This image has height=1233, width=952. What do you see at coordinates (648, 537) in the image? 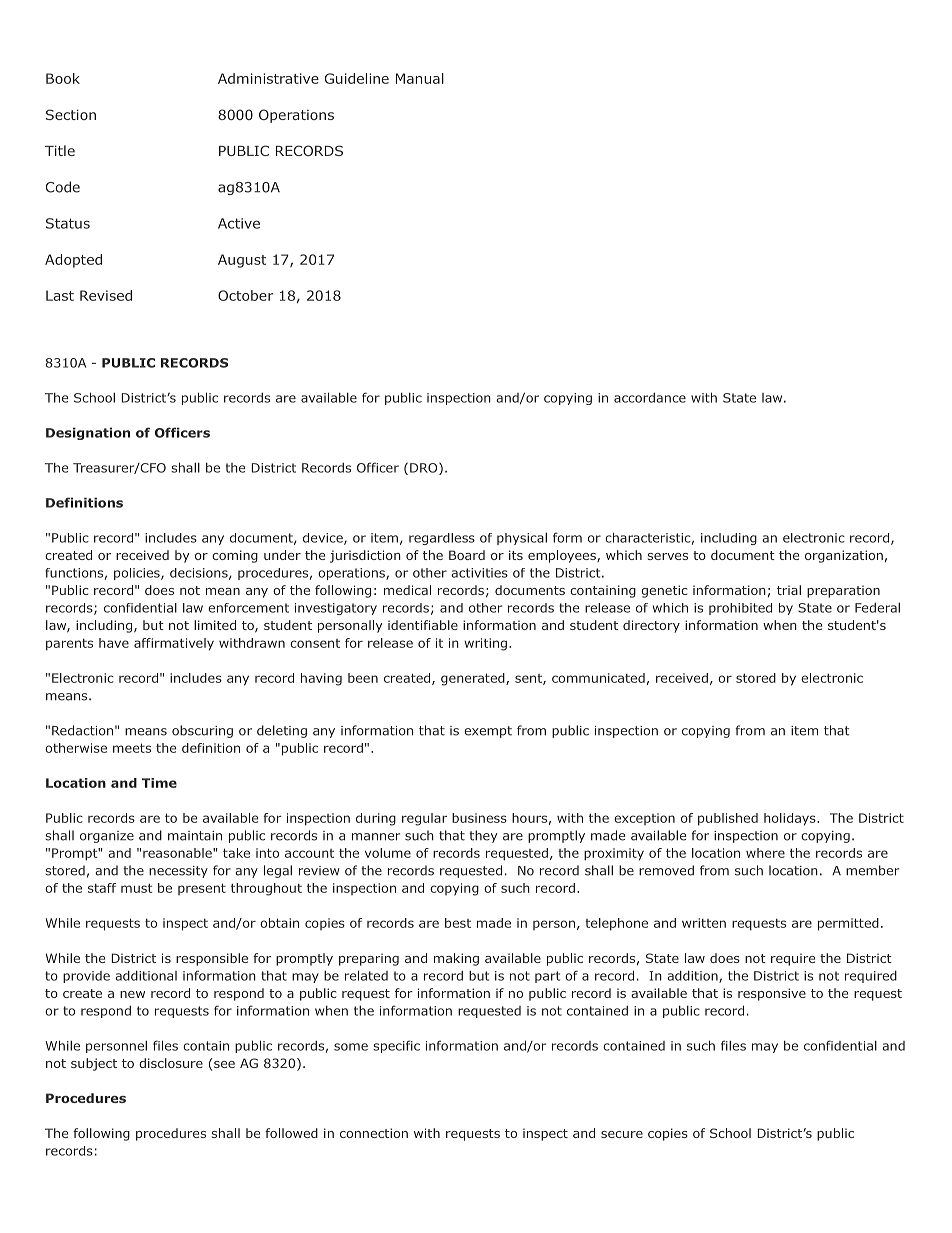
I see `characteristic` at bounding box center [648, 537].
